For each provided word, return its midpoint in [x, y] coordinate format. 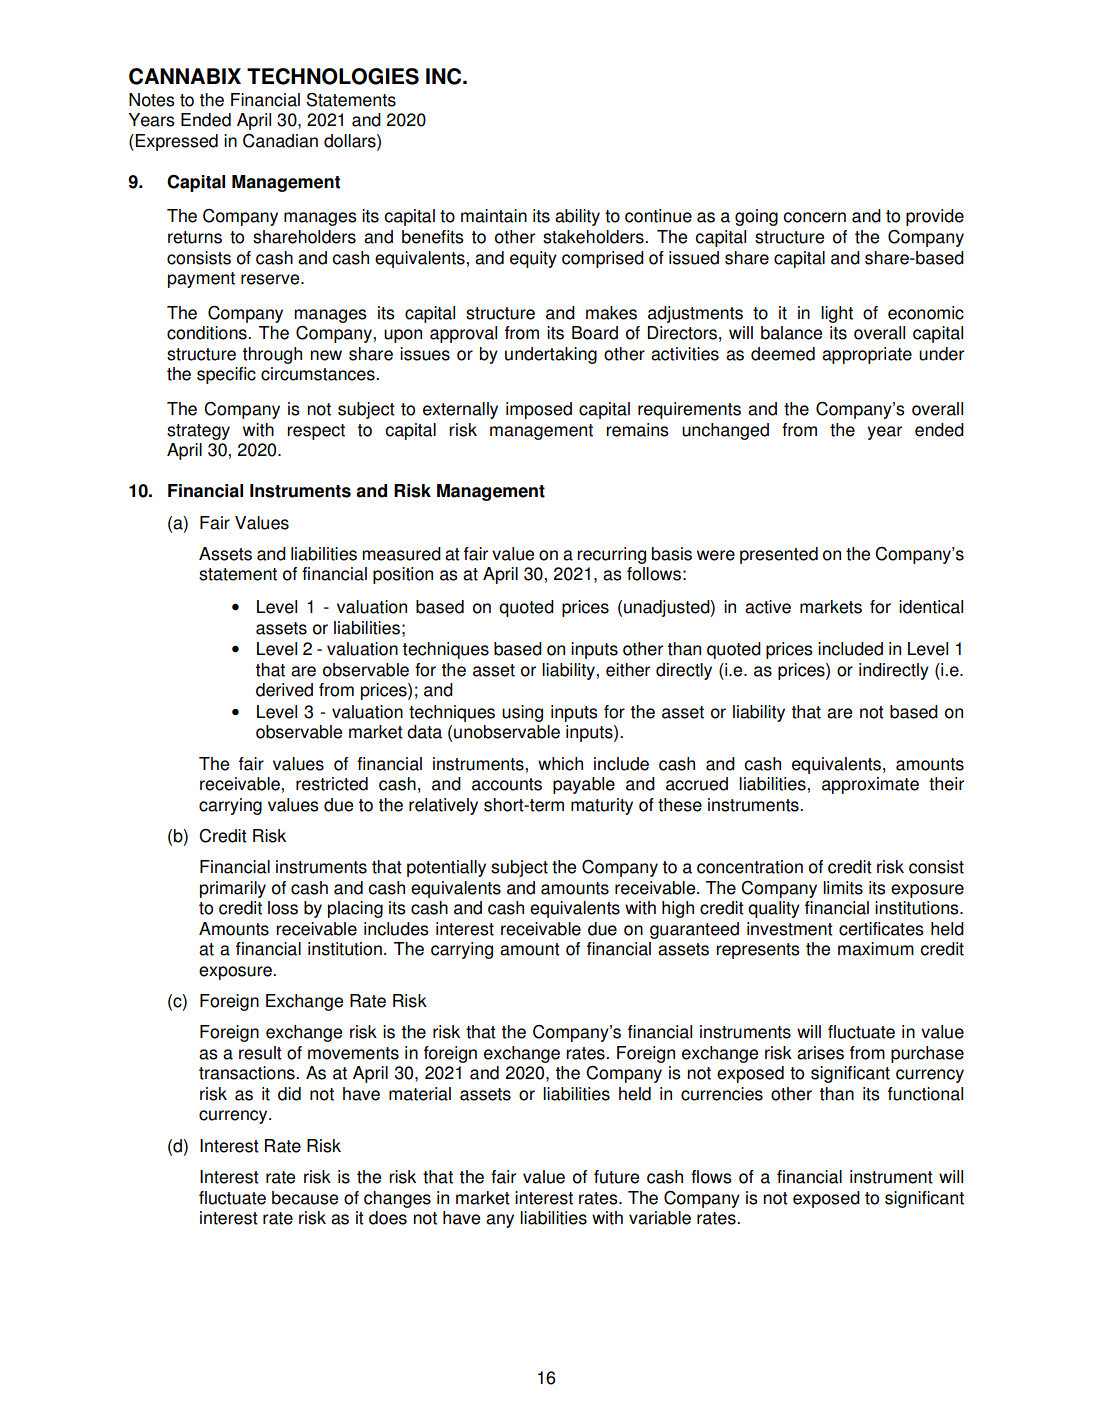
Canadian [280, 141]
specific [226, 375]
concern [814, 217]
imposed [539, 410]
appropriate [867, 355]
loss [283, 908]
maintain [494, 216]
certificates [881, 929]
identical [931, 607]
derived [284, 690]
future [616, 1177]
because [305, 1198]
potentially [446, 868]
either [628, 670]
